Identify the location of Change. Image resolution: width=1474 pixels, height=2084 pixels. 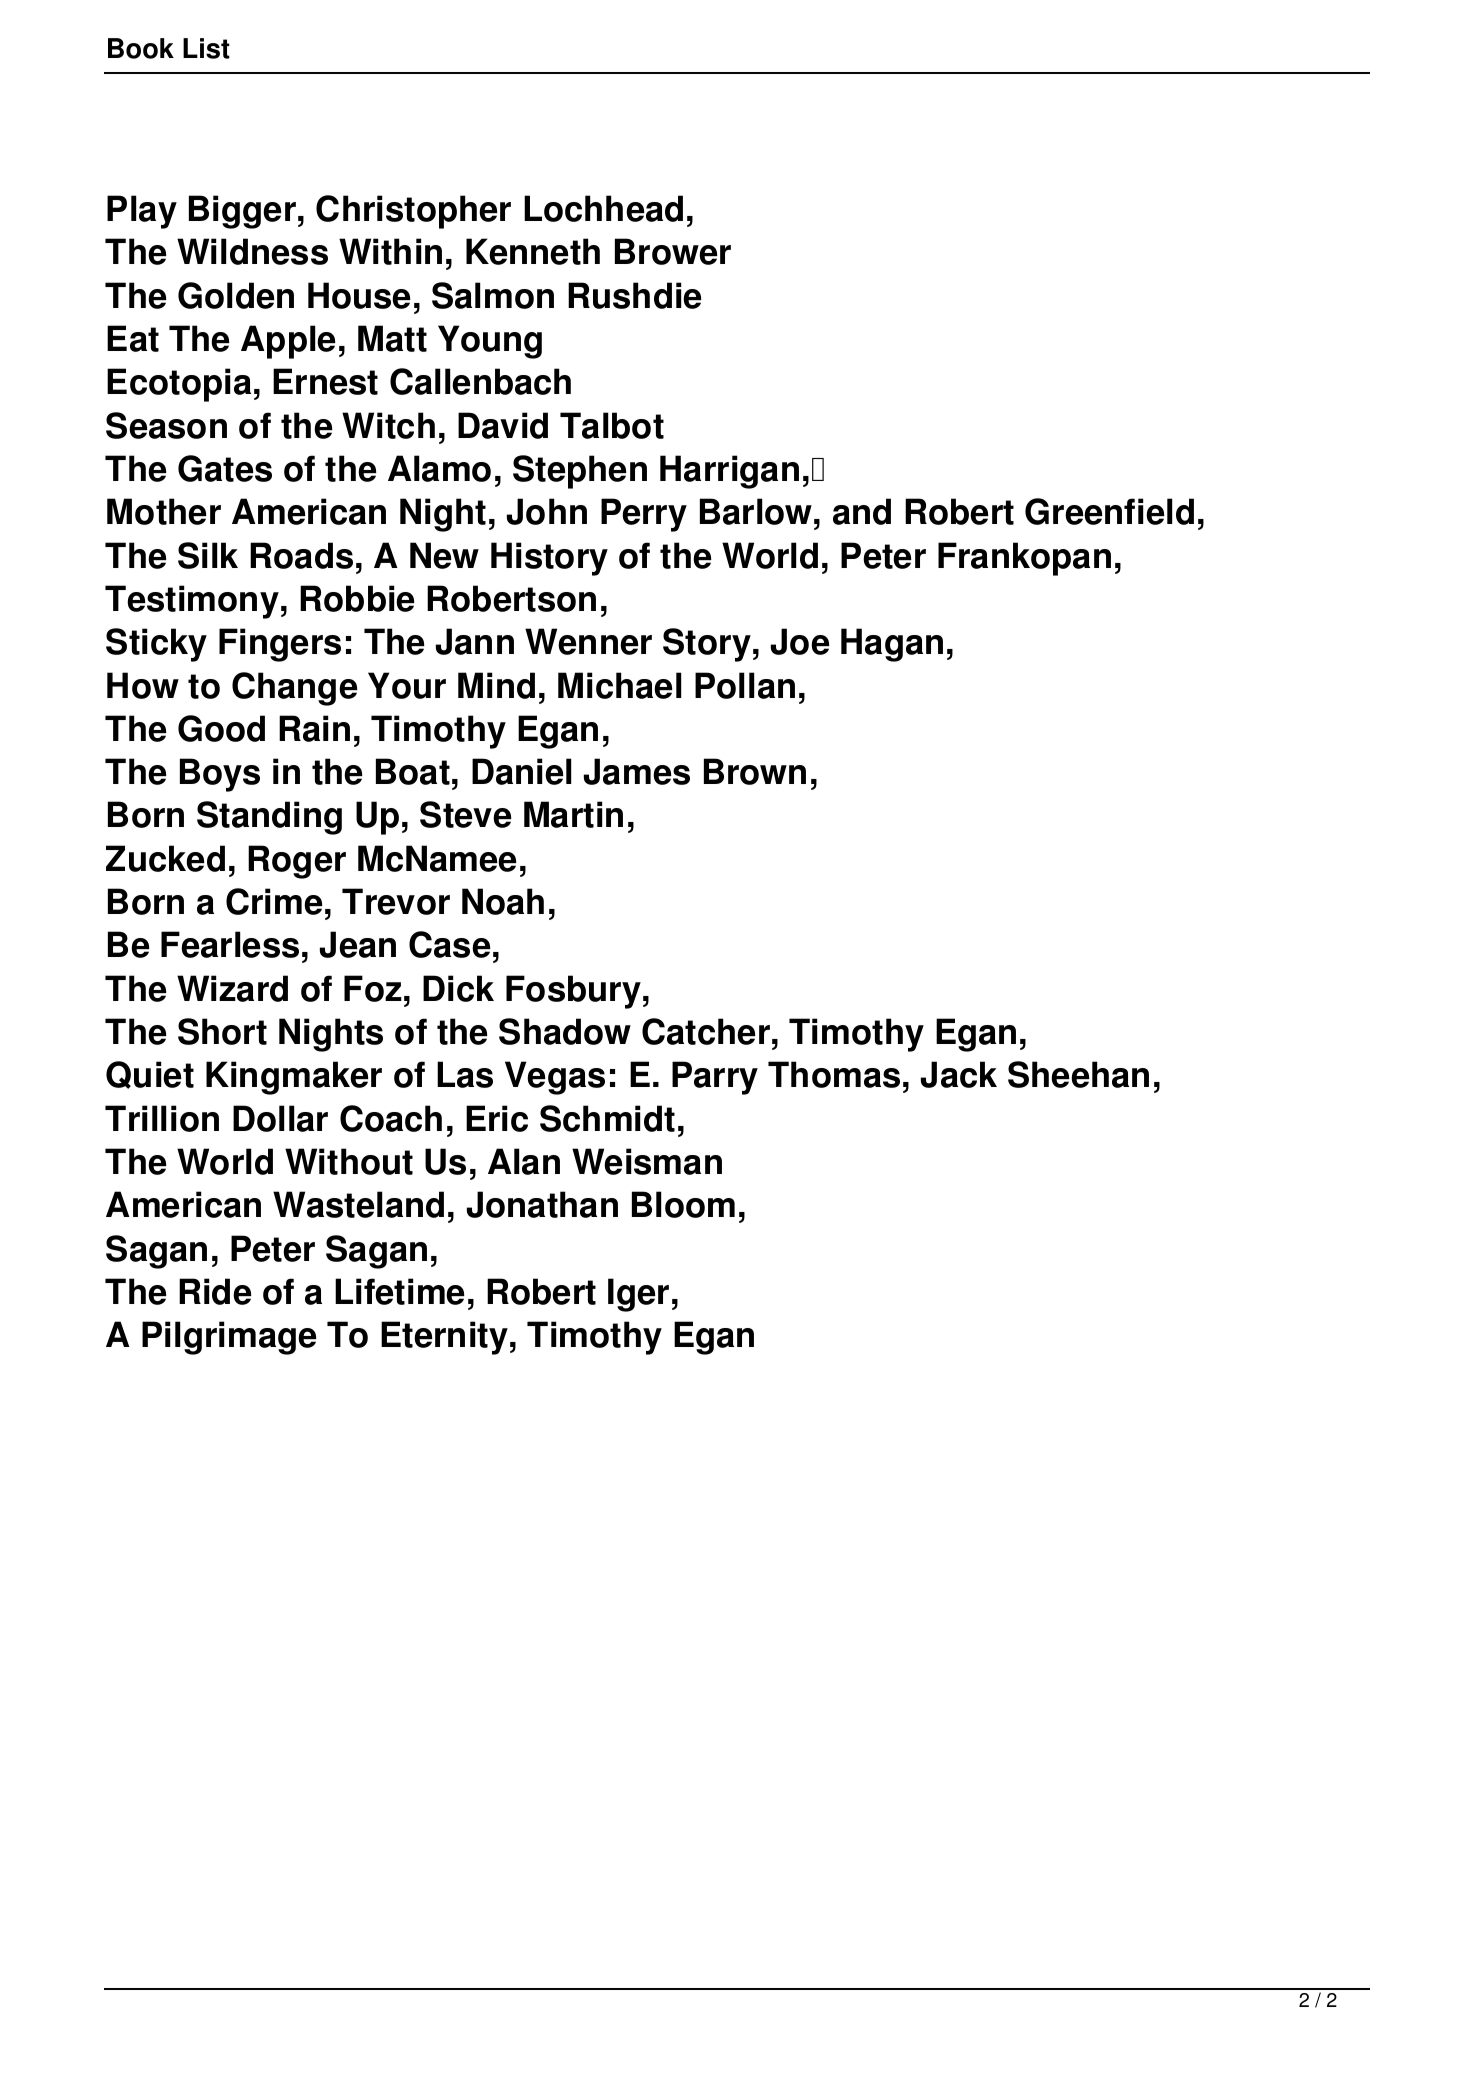
(294, 689).
